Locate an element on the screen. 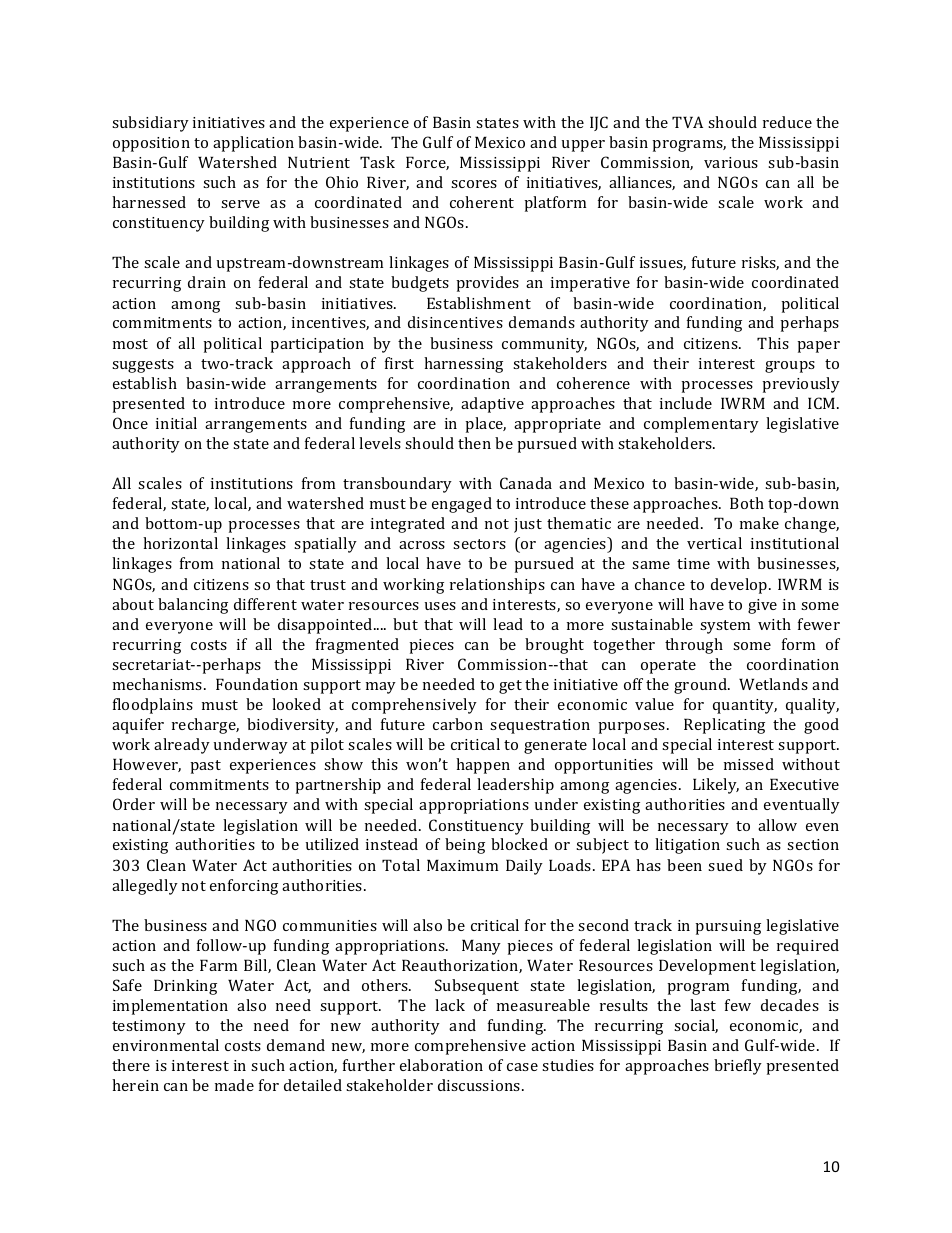  sectors is located at coordinates (479, 544).
